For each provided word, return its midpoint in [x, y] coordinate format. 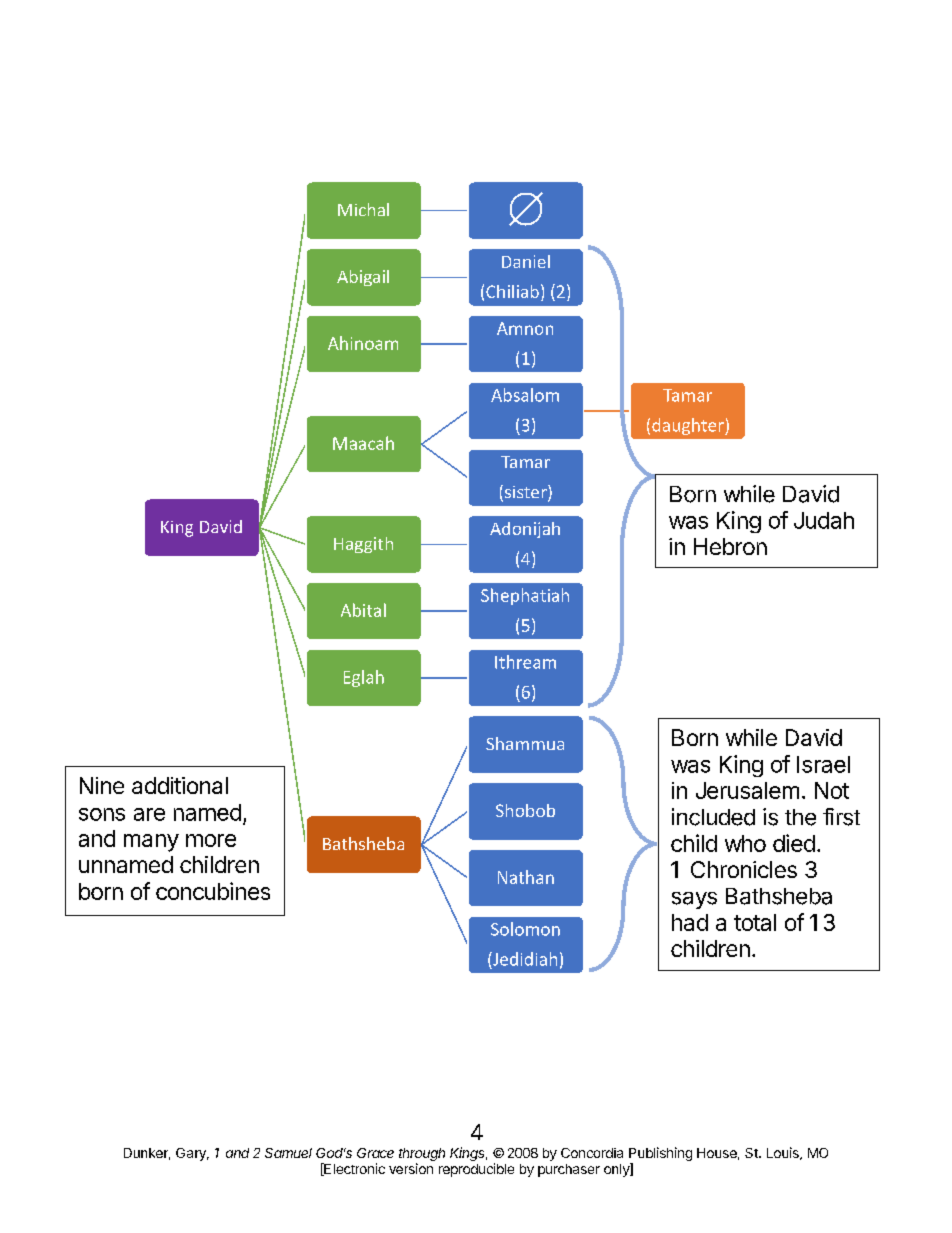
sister [527, 493]
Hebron [730, 546]
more [211, 840]
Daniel [526, 261]
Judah [824, 520]
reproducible [476, 1170]
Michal [363, 209]
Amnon [525, 328]
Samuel [288, 1153]
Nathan [526, 877]
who [745, 843]
